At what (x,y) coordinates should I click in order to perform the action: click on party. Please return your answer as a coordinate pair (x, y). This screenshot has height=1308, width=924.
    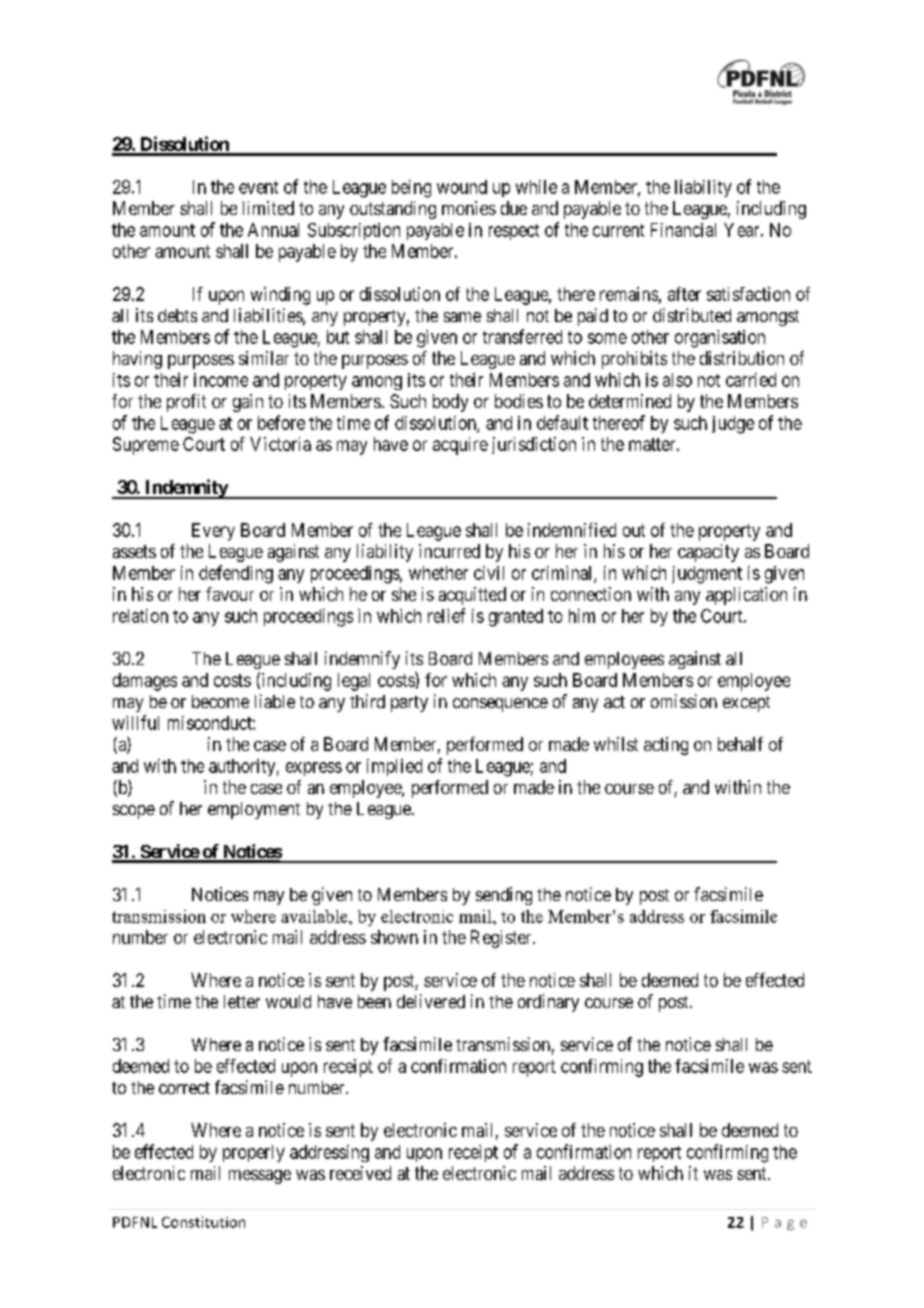
    Looking at the image, I should click on (409, 704).
